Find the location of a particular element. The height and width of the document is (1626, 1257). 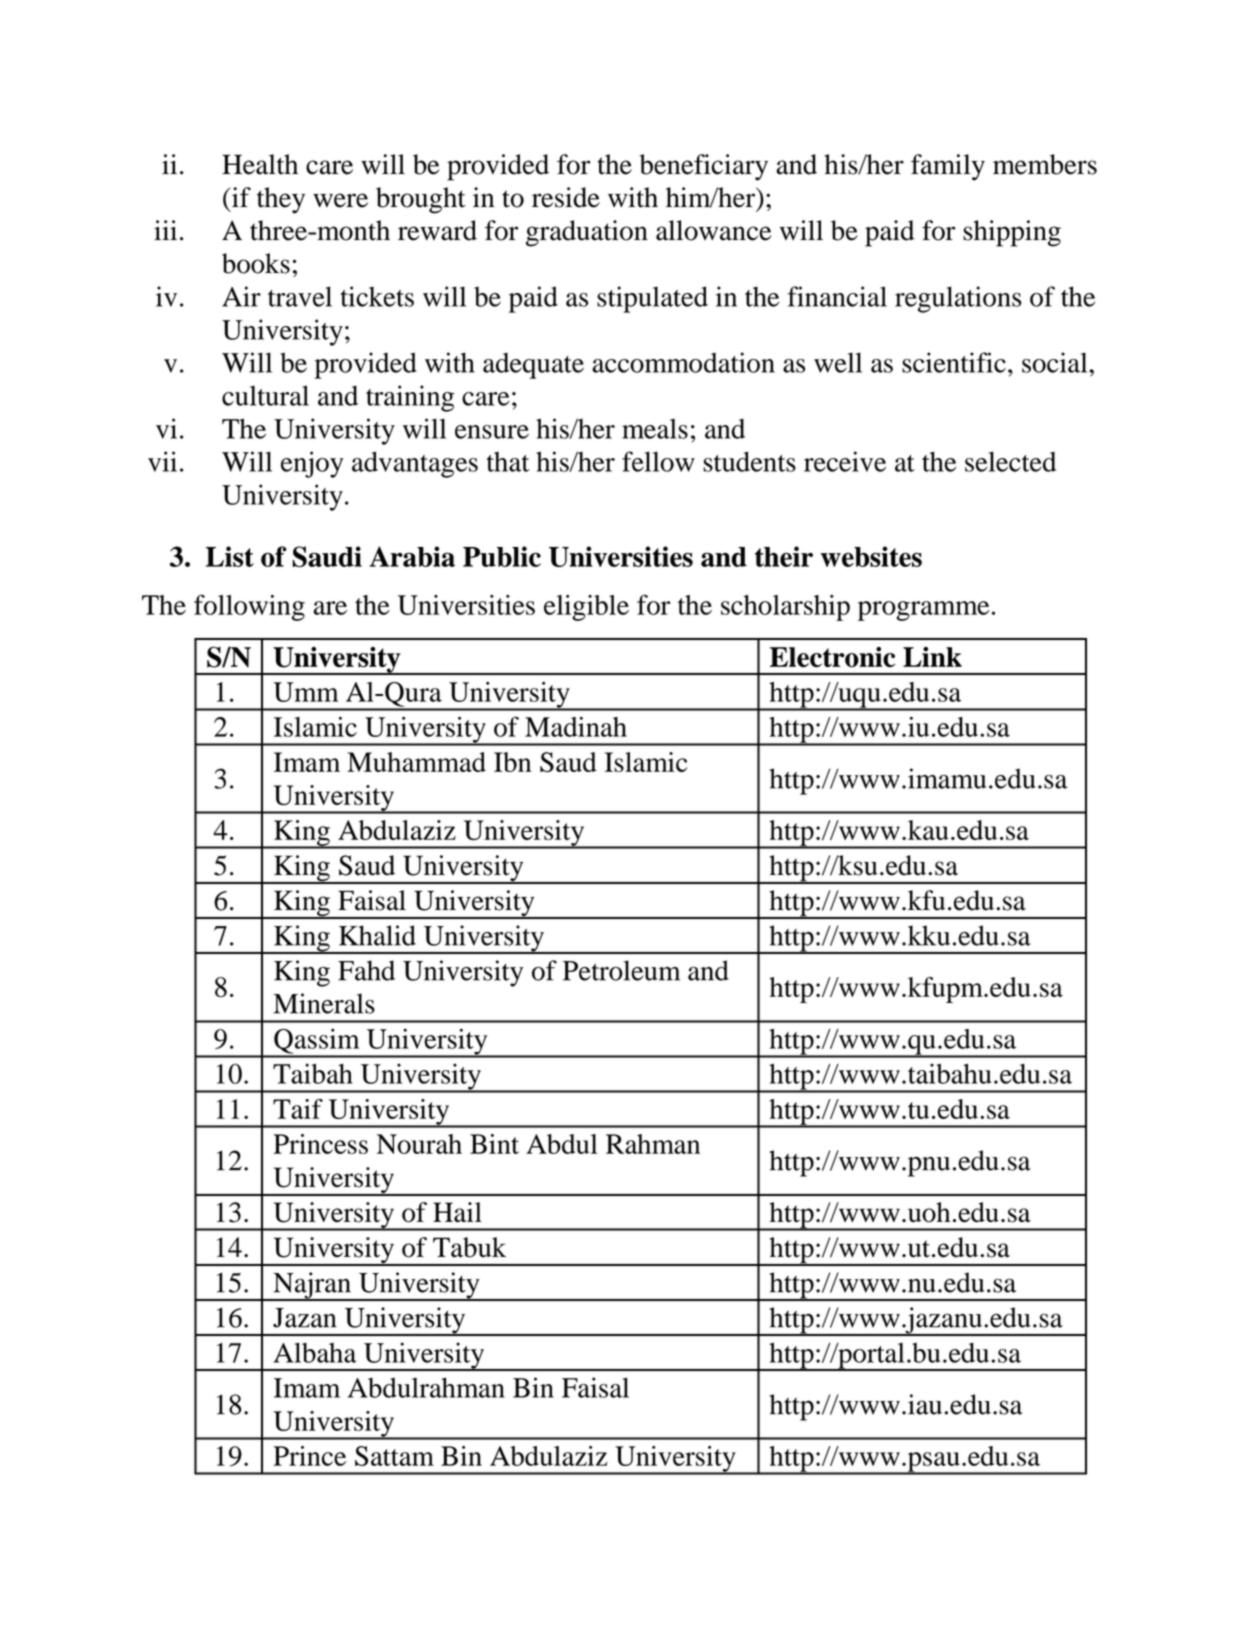

Umm is located at coordinates (306, 692).
